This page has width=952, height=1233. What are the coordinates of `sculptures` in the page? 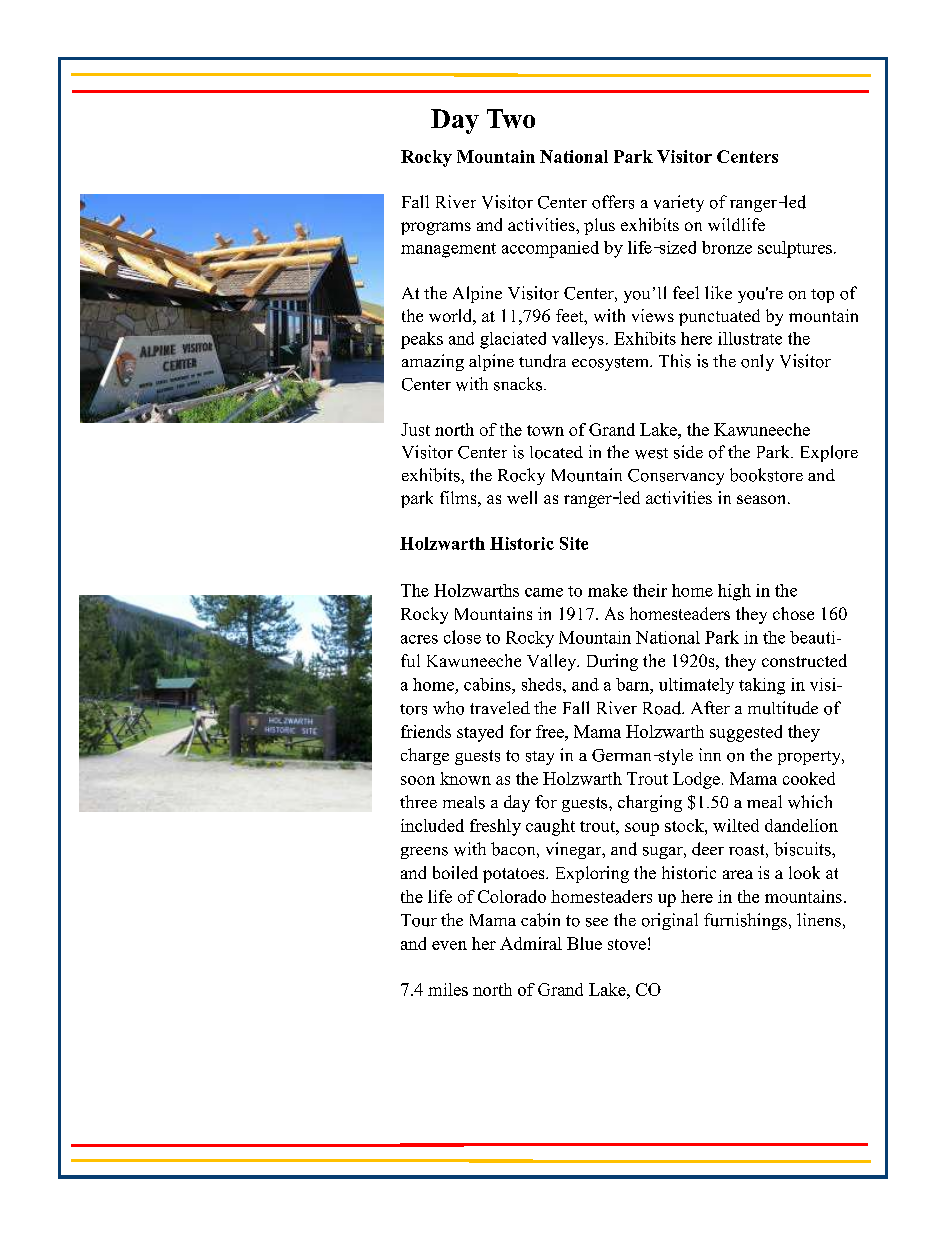 It's located at (795, 249).
